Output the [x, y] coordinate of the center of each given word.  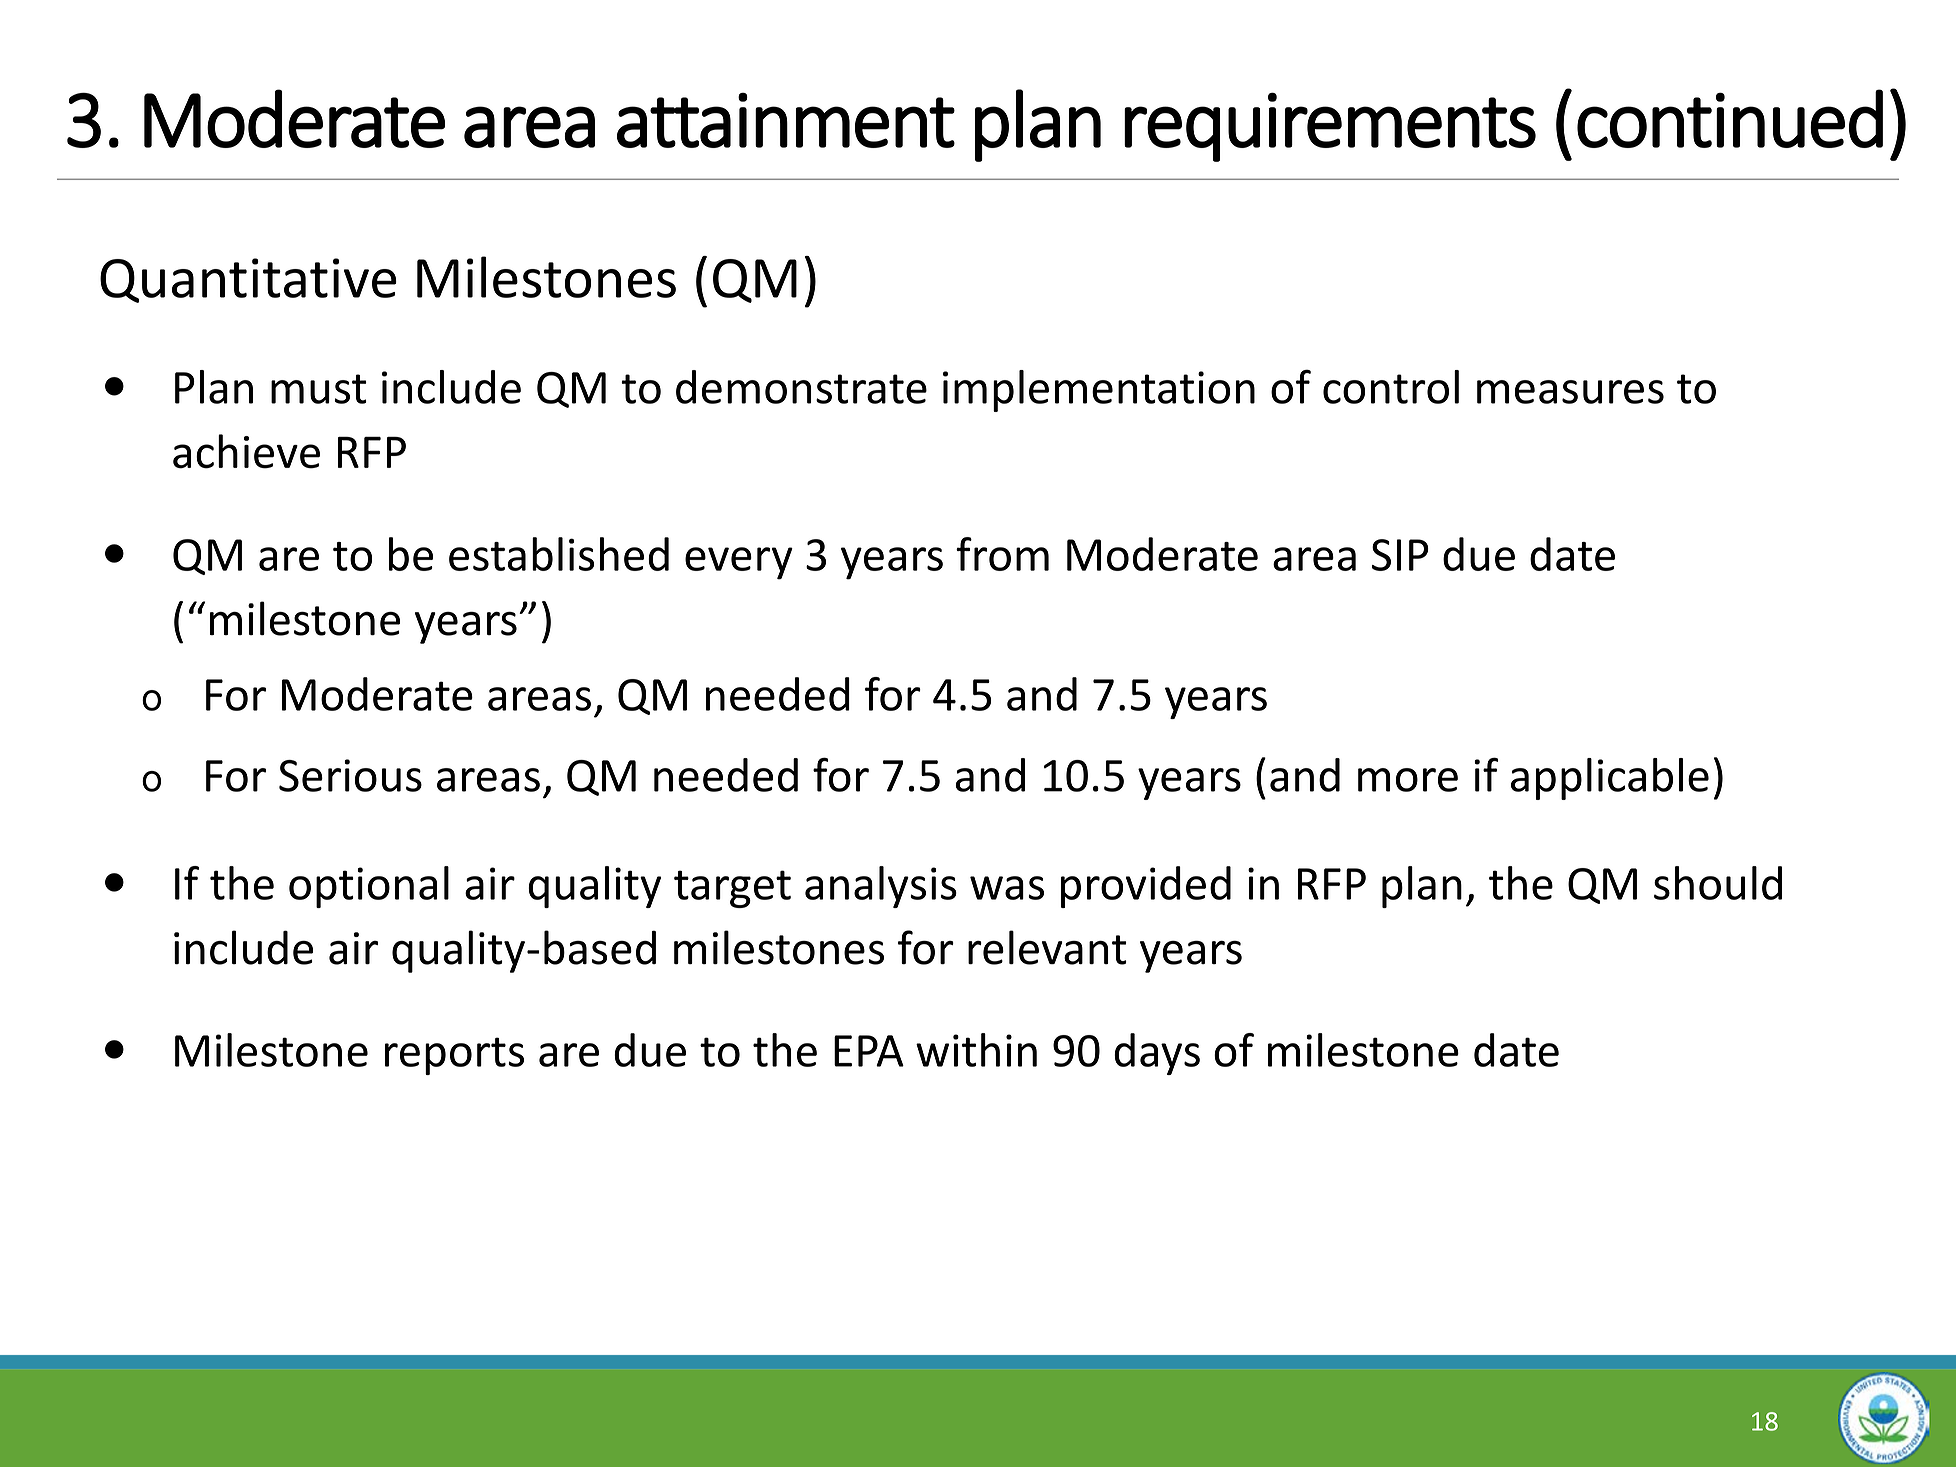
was [1007, 888]
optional [369, 887]
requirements [1330, 127]
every [739, 563]
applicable [1610, 779]
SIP [1400, 555]
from [1002, 554]
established [559, 554]
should [1718, 883]
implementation [1099, 391]
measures [1570, 392]
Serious [350, 775]
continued [1730, 118]
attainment [786, 120]
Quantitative [248, 280]
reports [454, 1056]
